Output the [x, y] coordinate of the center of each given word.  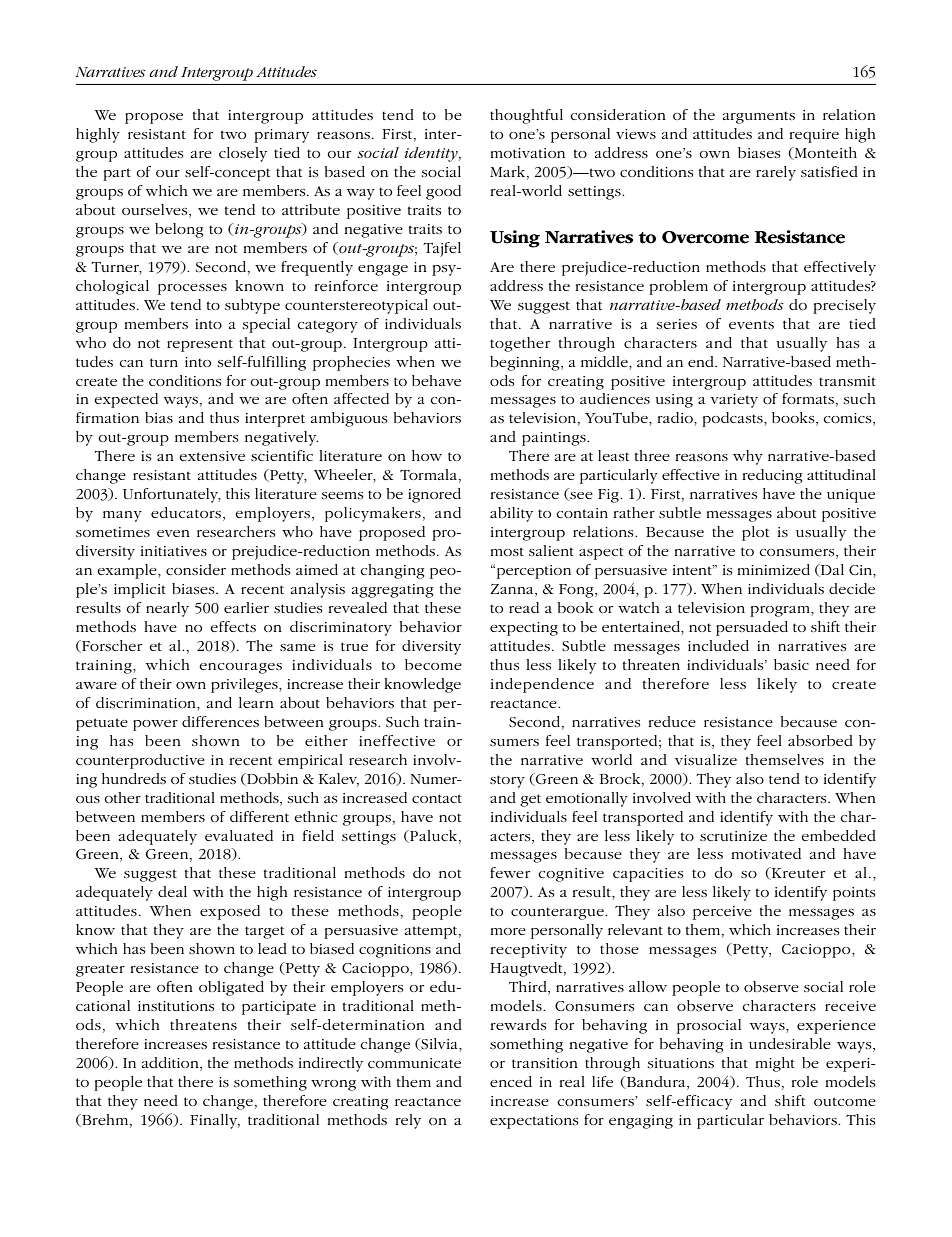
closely [243, 154]
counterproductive [140, 761]
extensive [212, 456]
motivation [527, 153]
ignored [434, 495]
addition [171, 1064]
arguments [759, 118]
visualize [706, 759]
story [507, 781]
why [748, 457]
